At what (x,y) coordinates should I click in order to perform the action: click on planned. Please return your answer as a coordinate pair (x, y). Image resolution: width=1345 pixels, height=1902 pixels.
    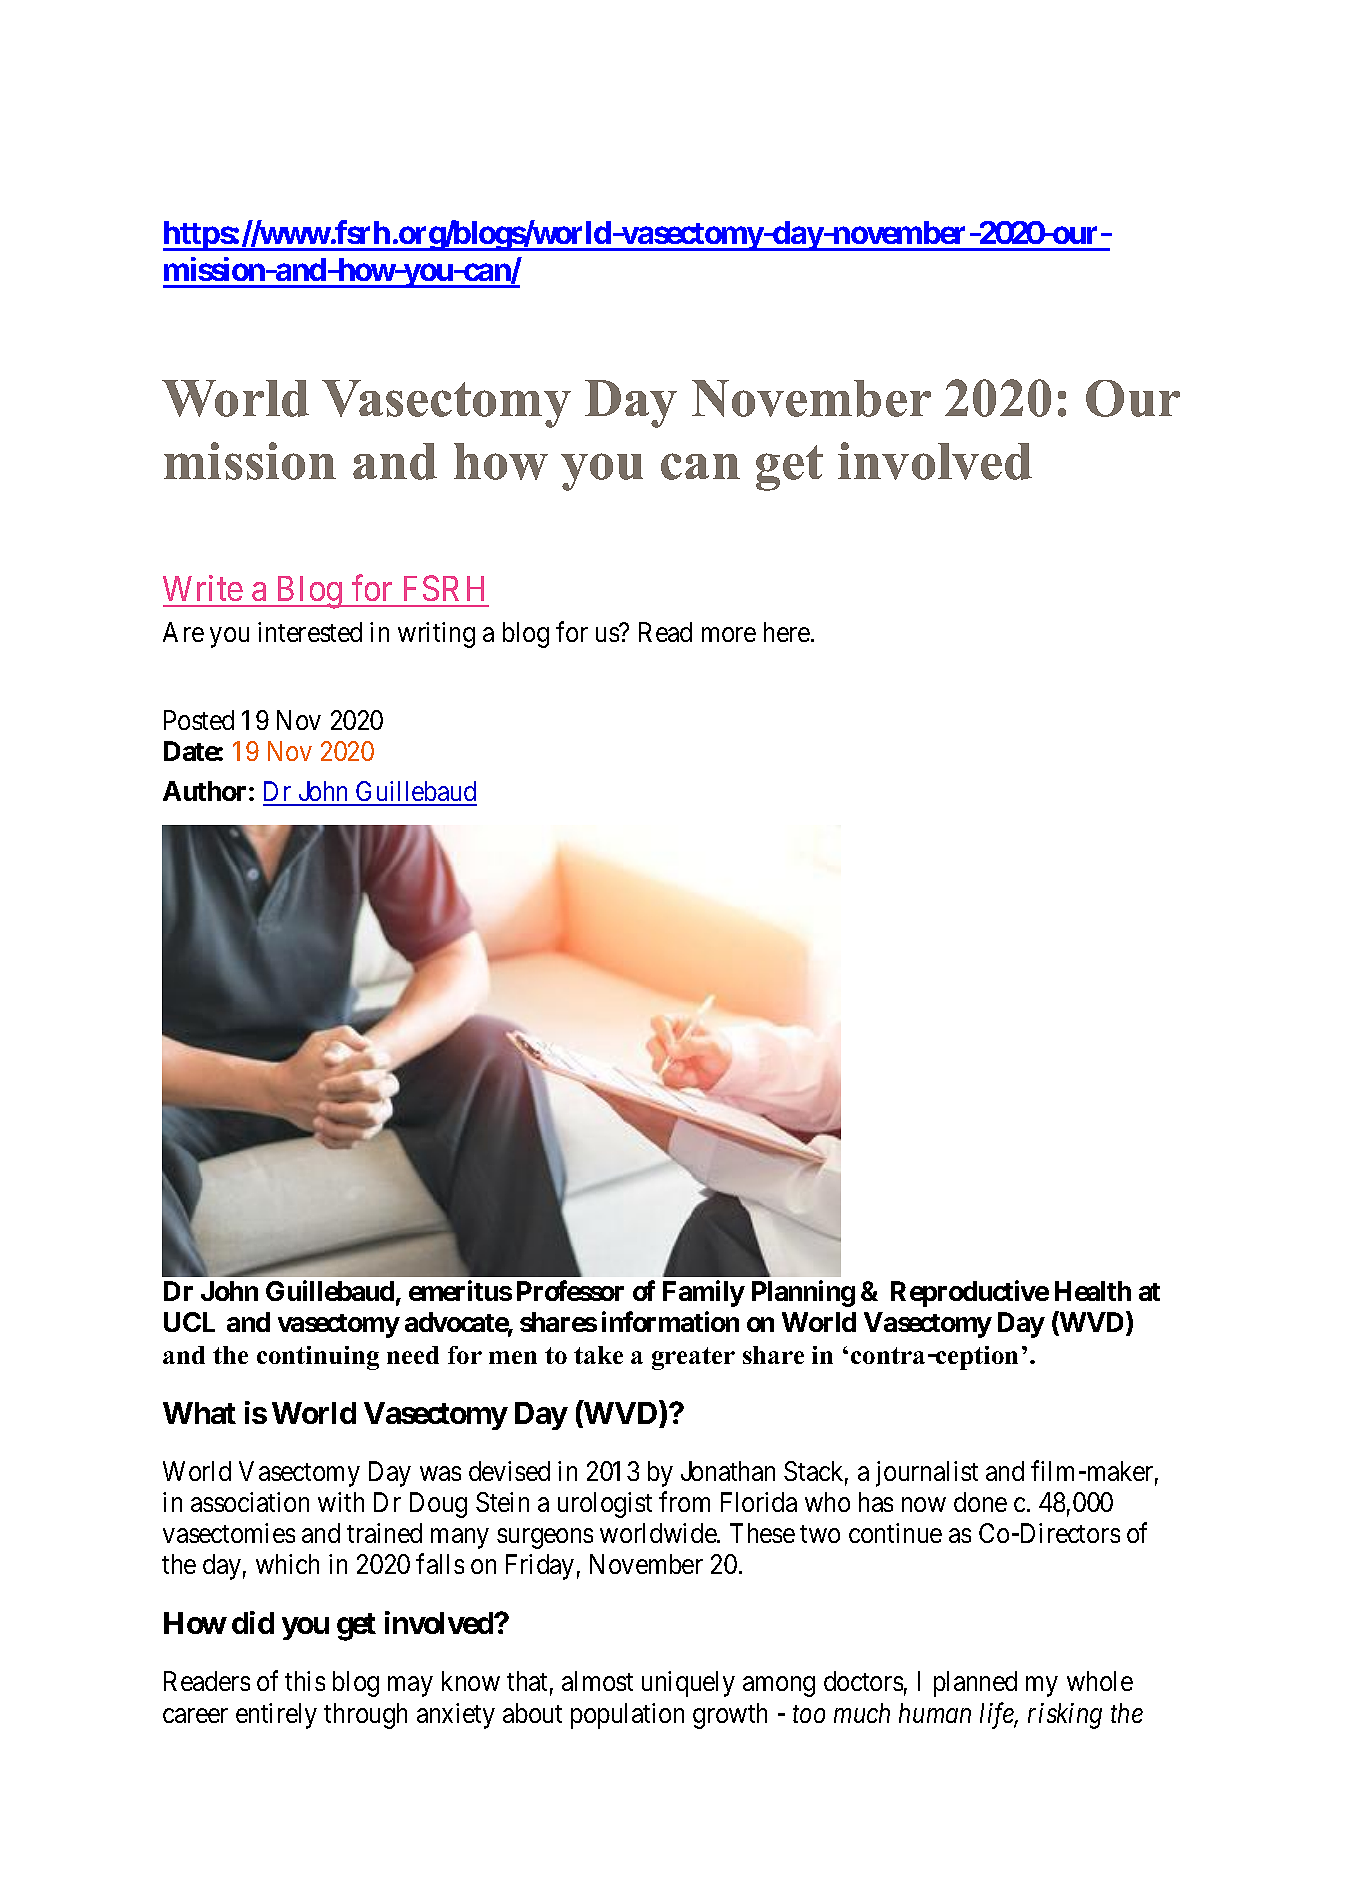
    Looking at the image, I should click on (975, 1684).
